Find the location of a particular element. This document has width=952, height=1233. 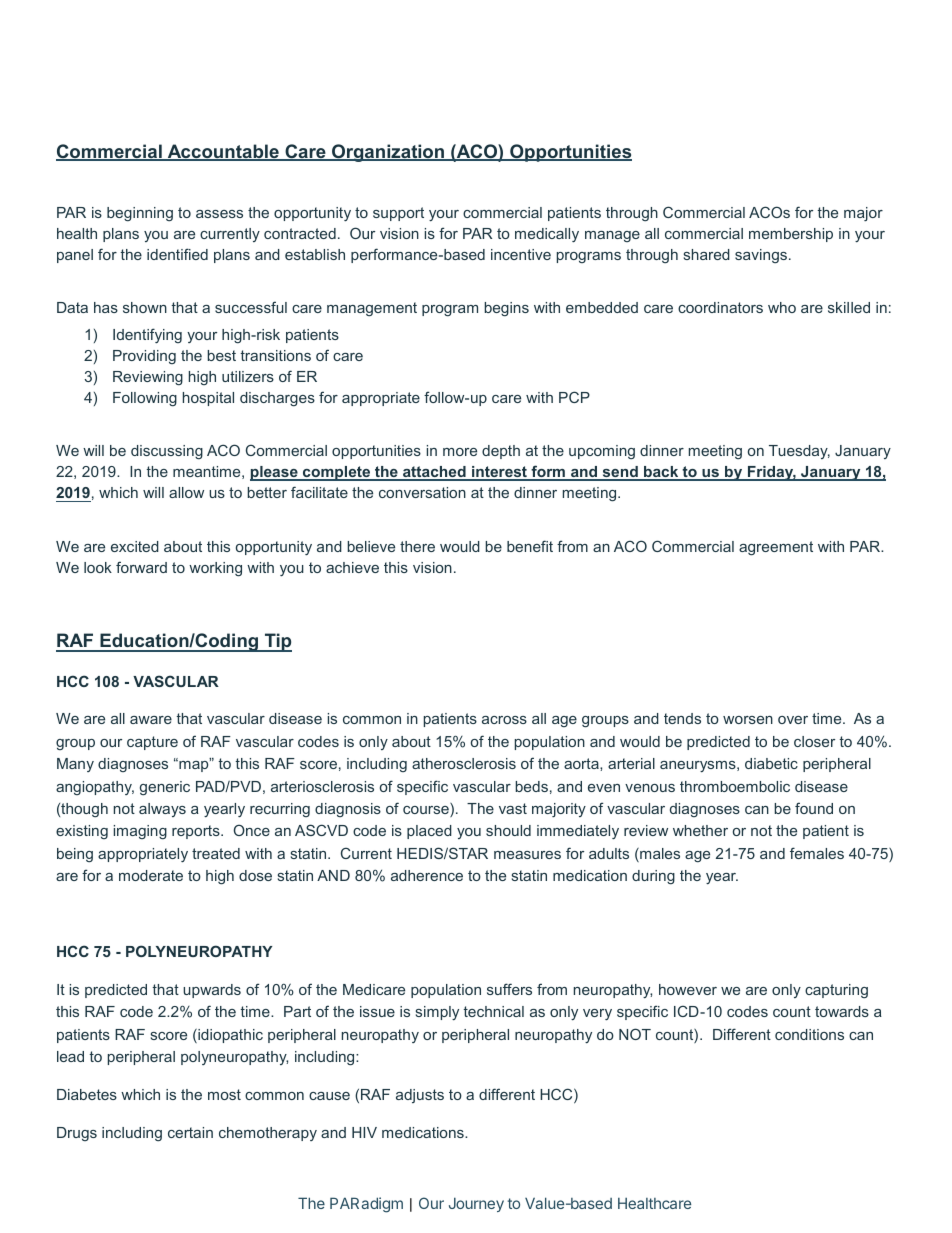

certain is located at coordinates (190, 1132).
